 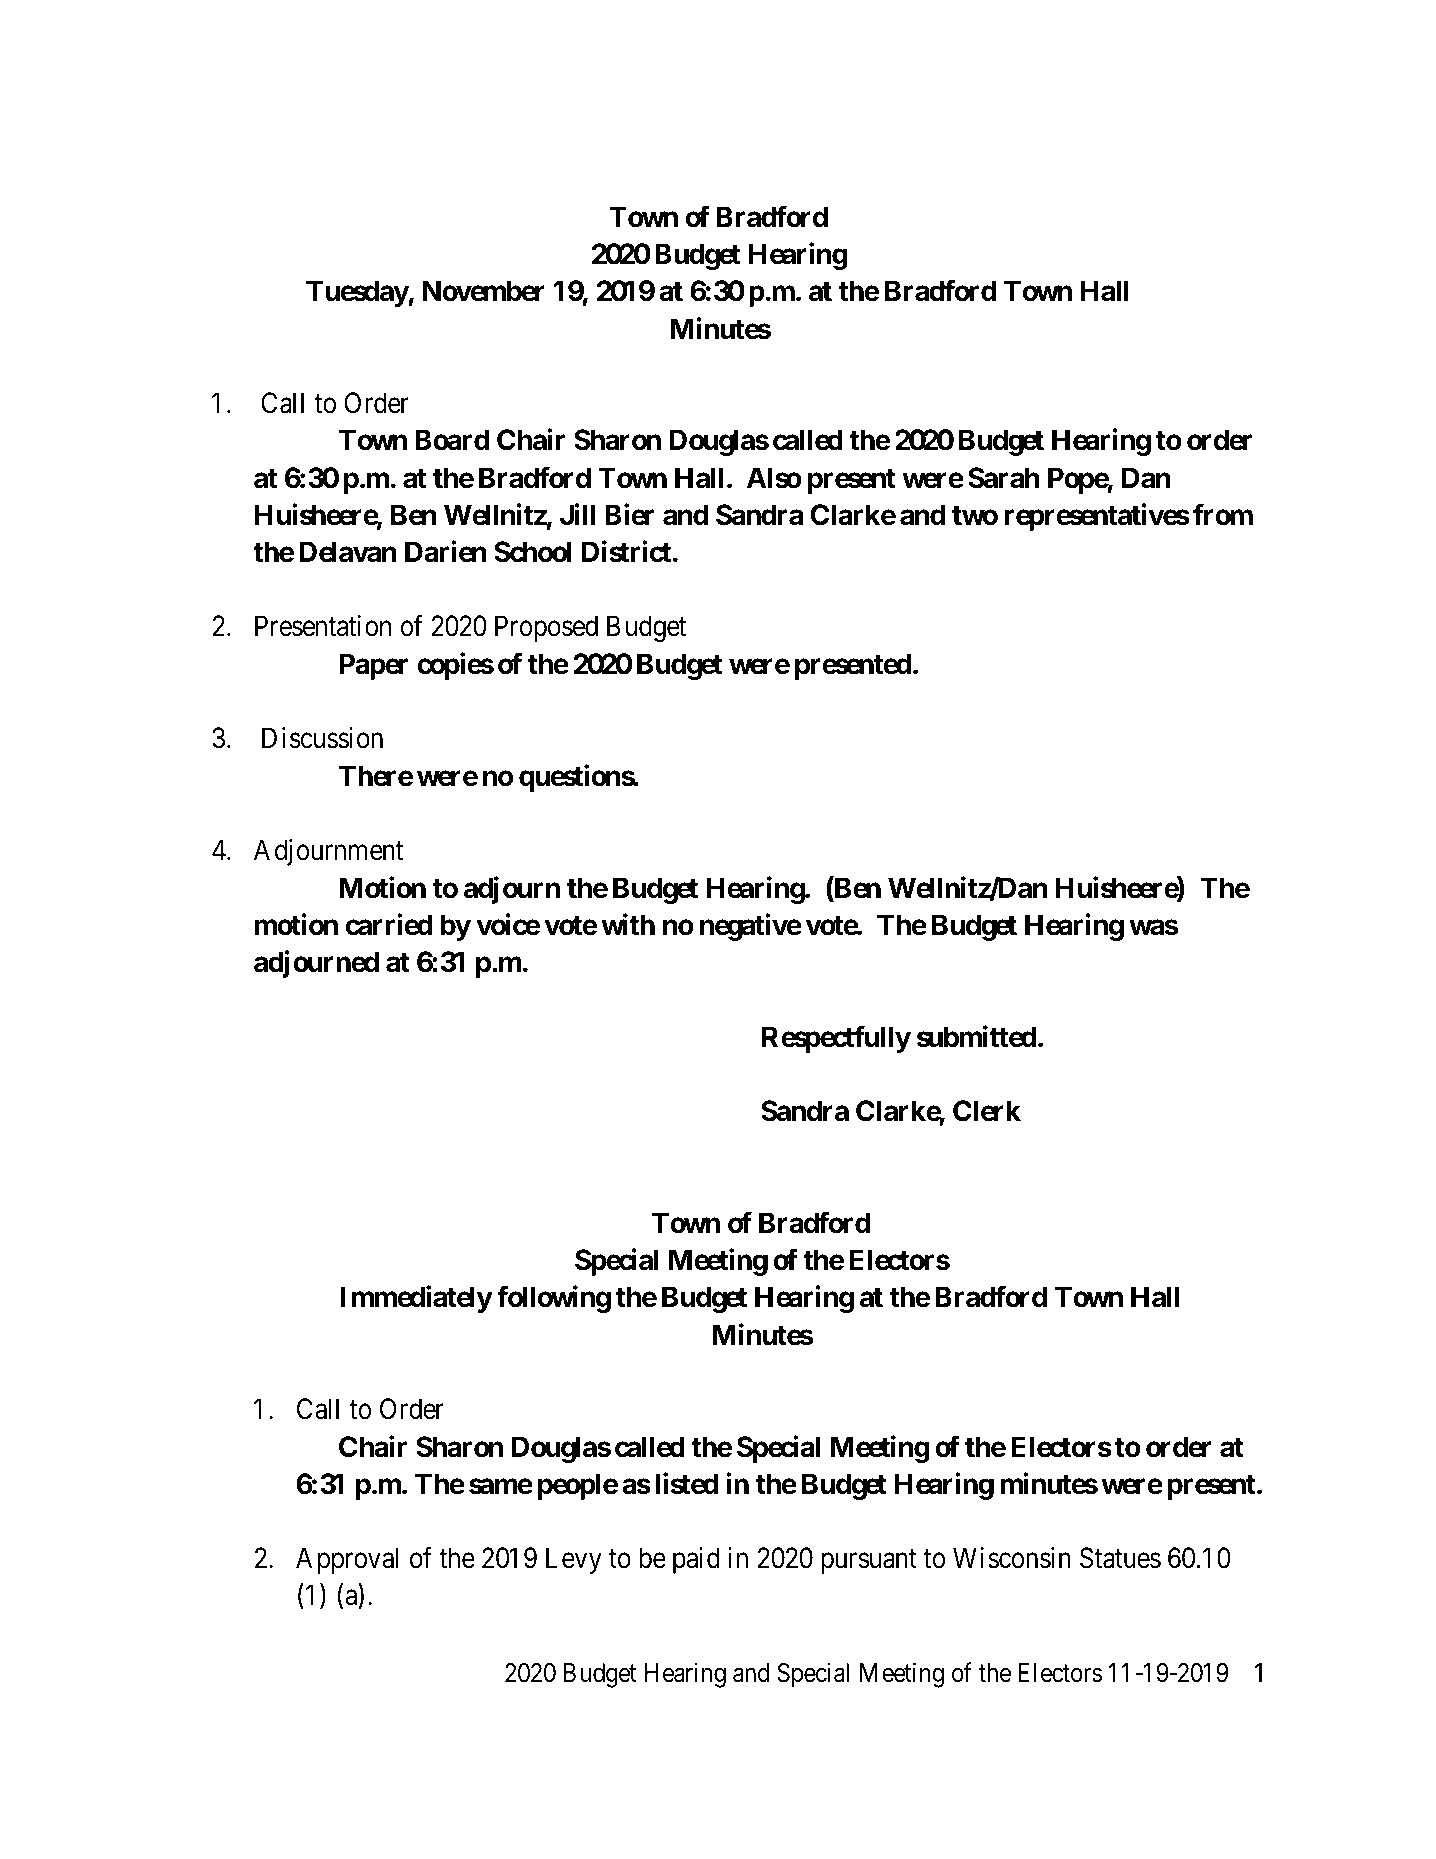 I want to click on Paper, so click(x=373, y=666).
